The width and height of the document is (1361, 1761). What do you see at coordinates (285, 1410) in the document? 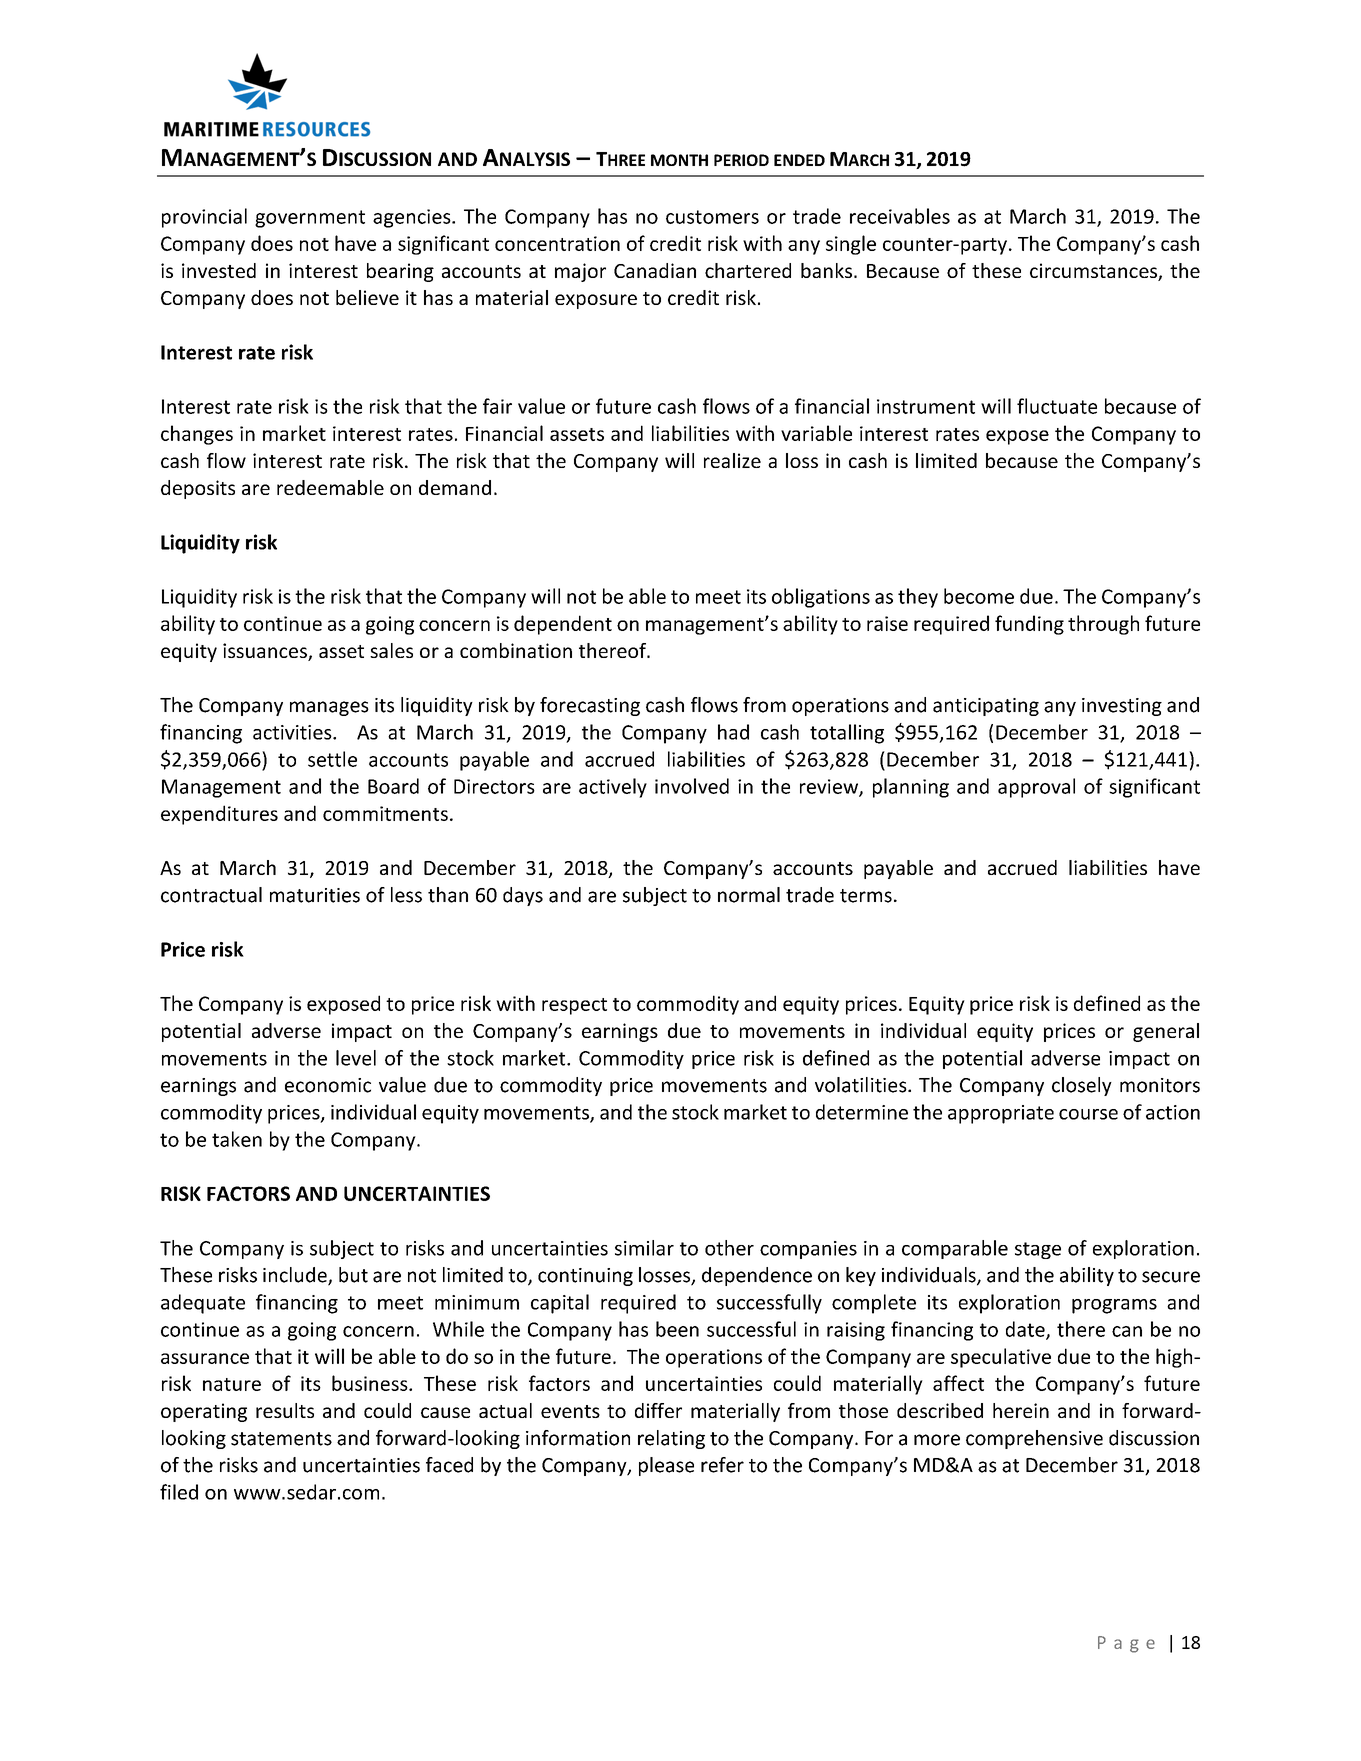
I see `results` at bounding box center [285, 1410].
